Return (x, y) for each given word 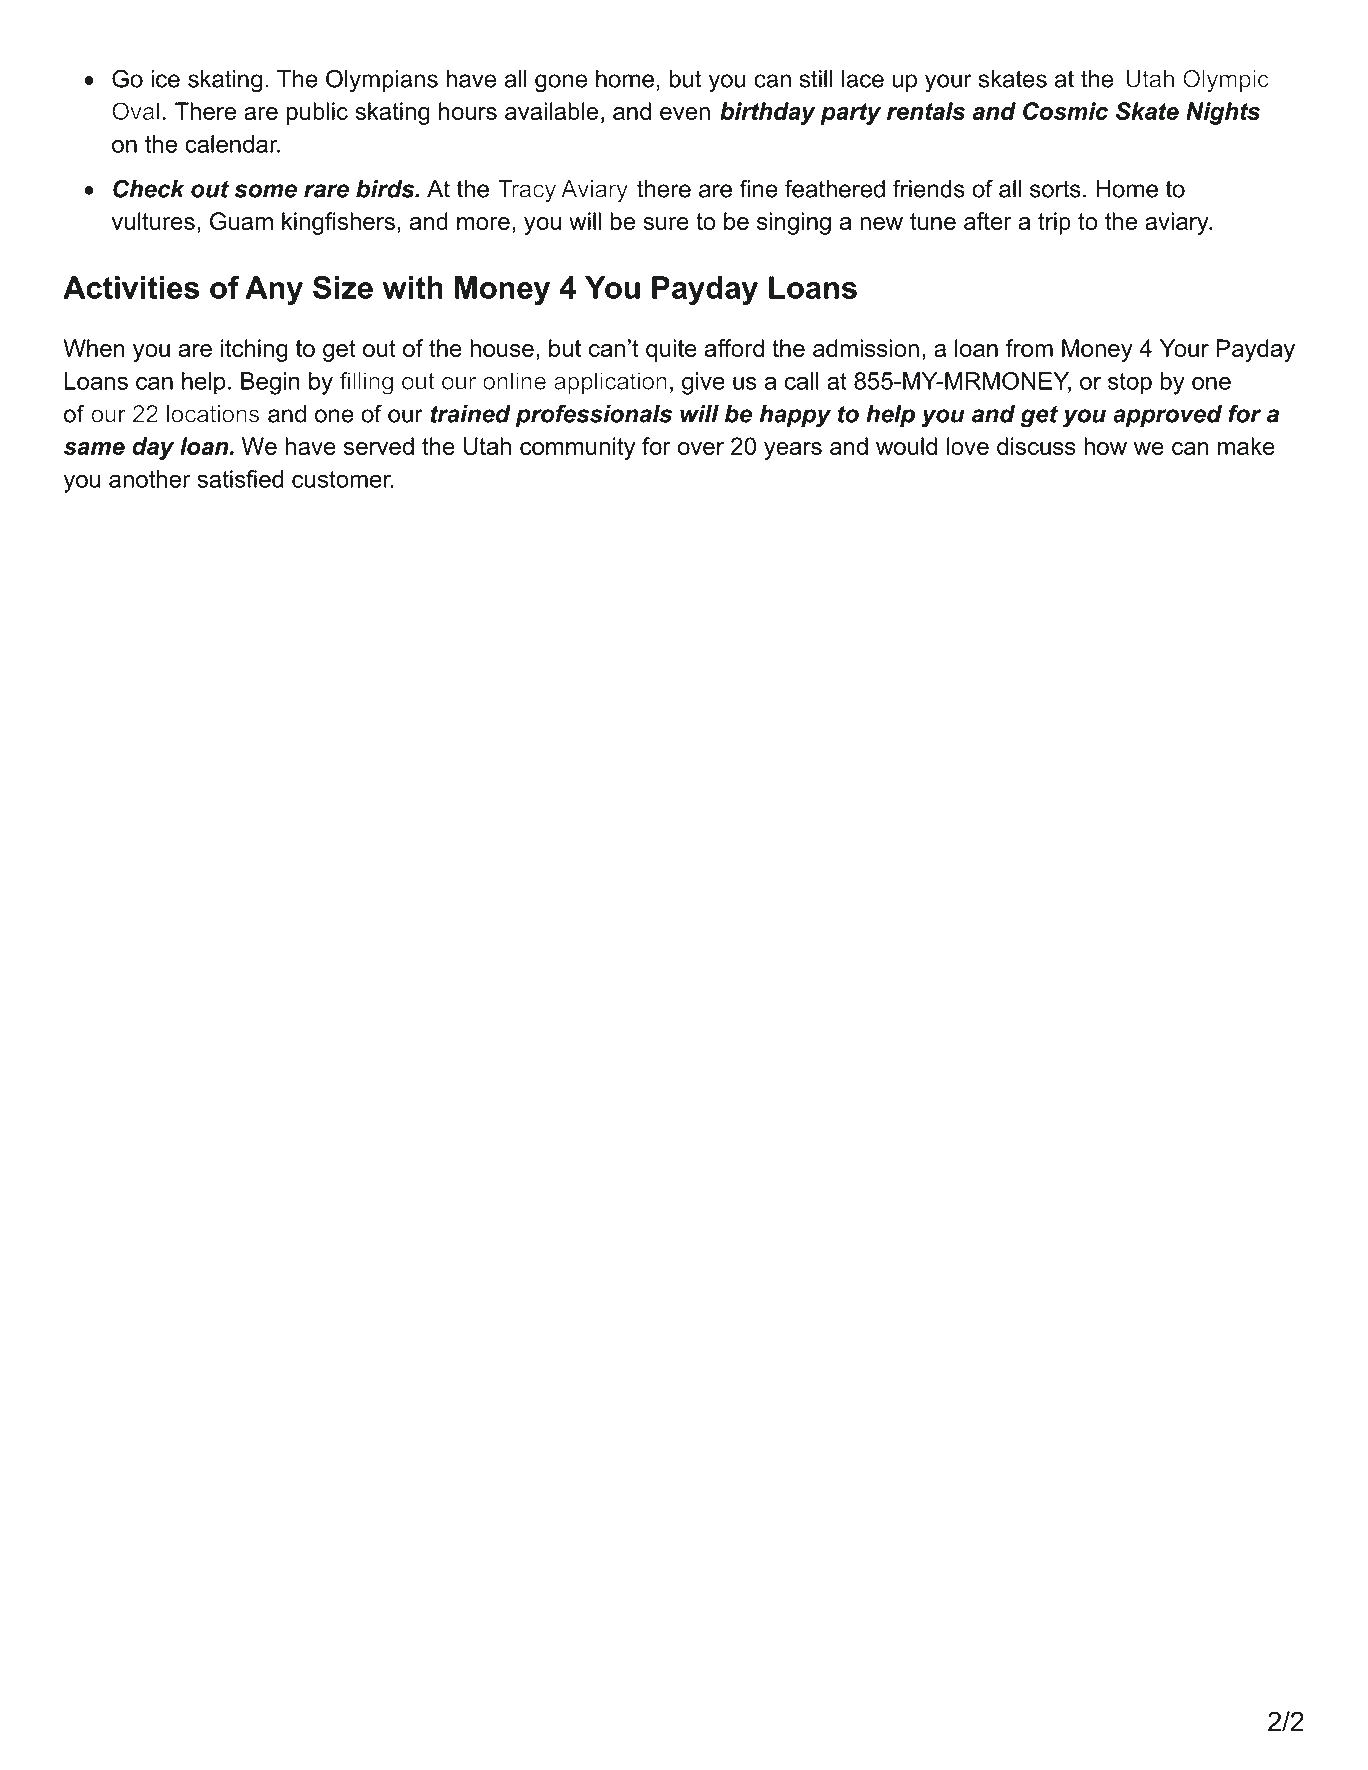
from (1029, 348)
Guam (241, 221)
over (700, 448)
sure (666, 223)
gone (561, 83)
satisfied (240, 479)
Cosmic (1065, 111)
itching (254, 350)
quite (671, 350)
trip (1054, 223)
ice (165, 79)
